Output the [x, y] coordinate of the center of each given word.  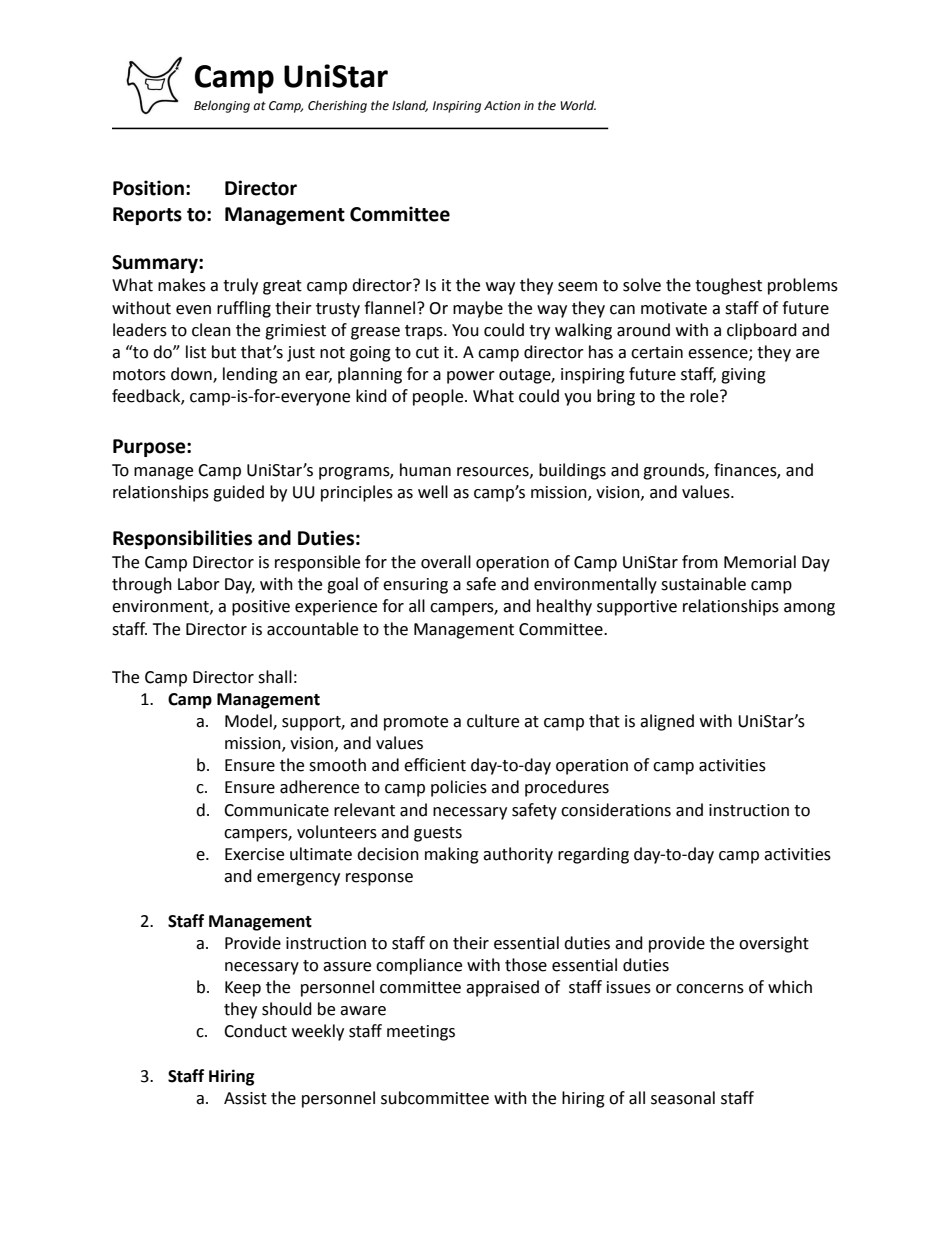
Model [249, 722]
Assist [245, 1098]
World [578, 105]
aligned [667, 722]
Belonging [222, 106]
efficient [435, 765]
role [705, 396]
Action [502, 106]
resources [494, 472]
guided [238, 493]
